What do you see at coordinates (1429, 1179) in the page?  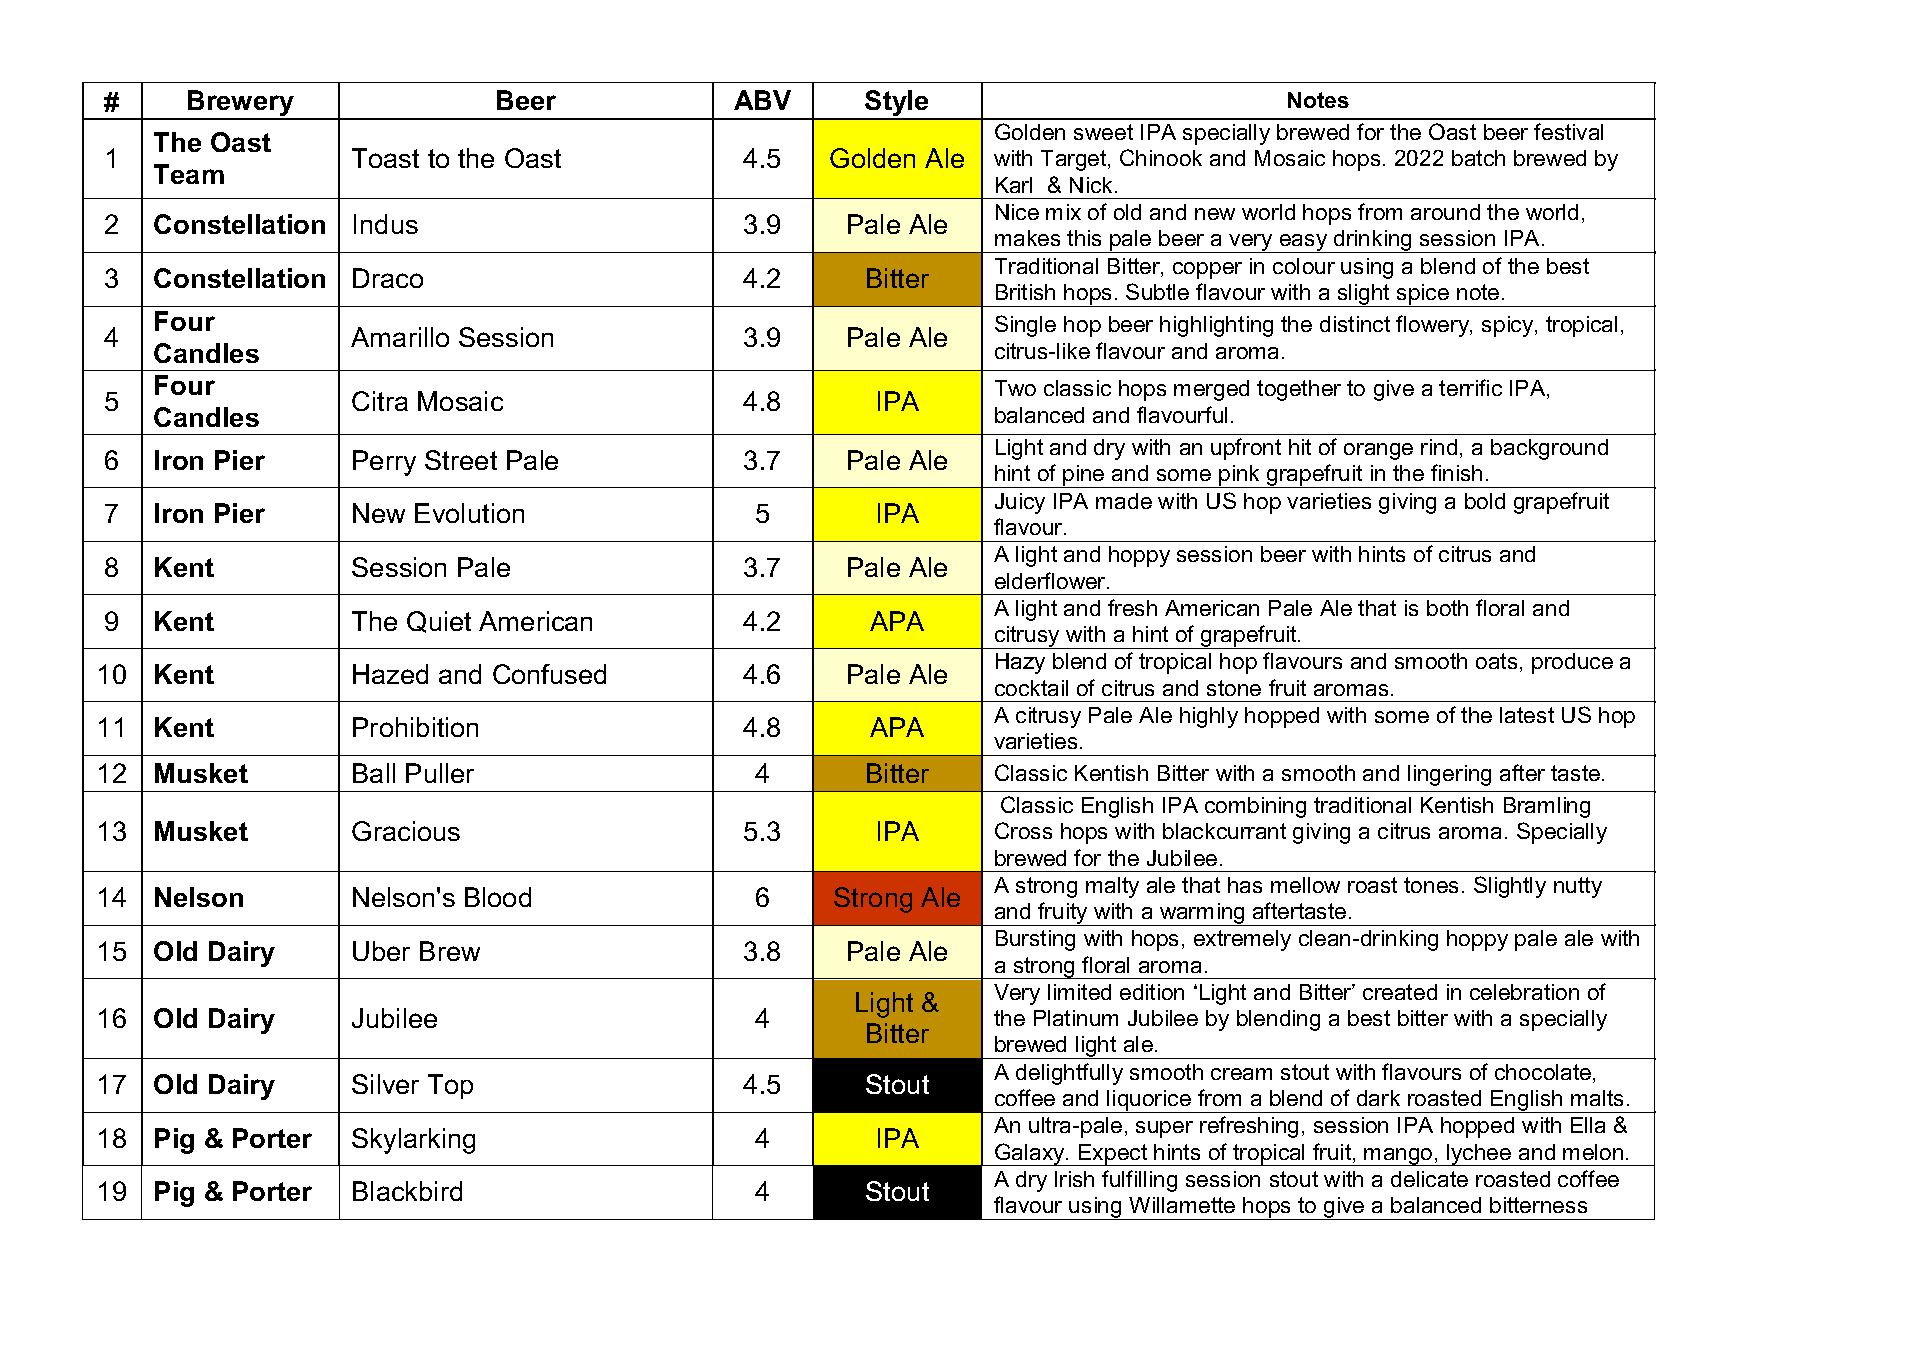 I see `delicate` at bounding box center [1429, 1179].
